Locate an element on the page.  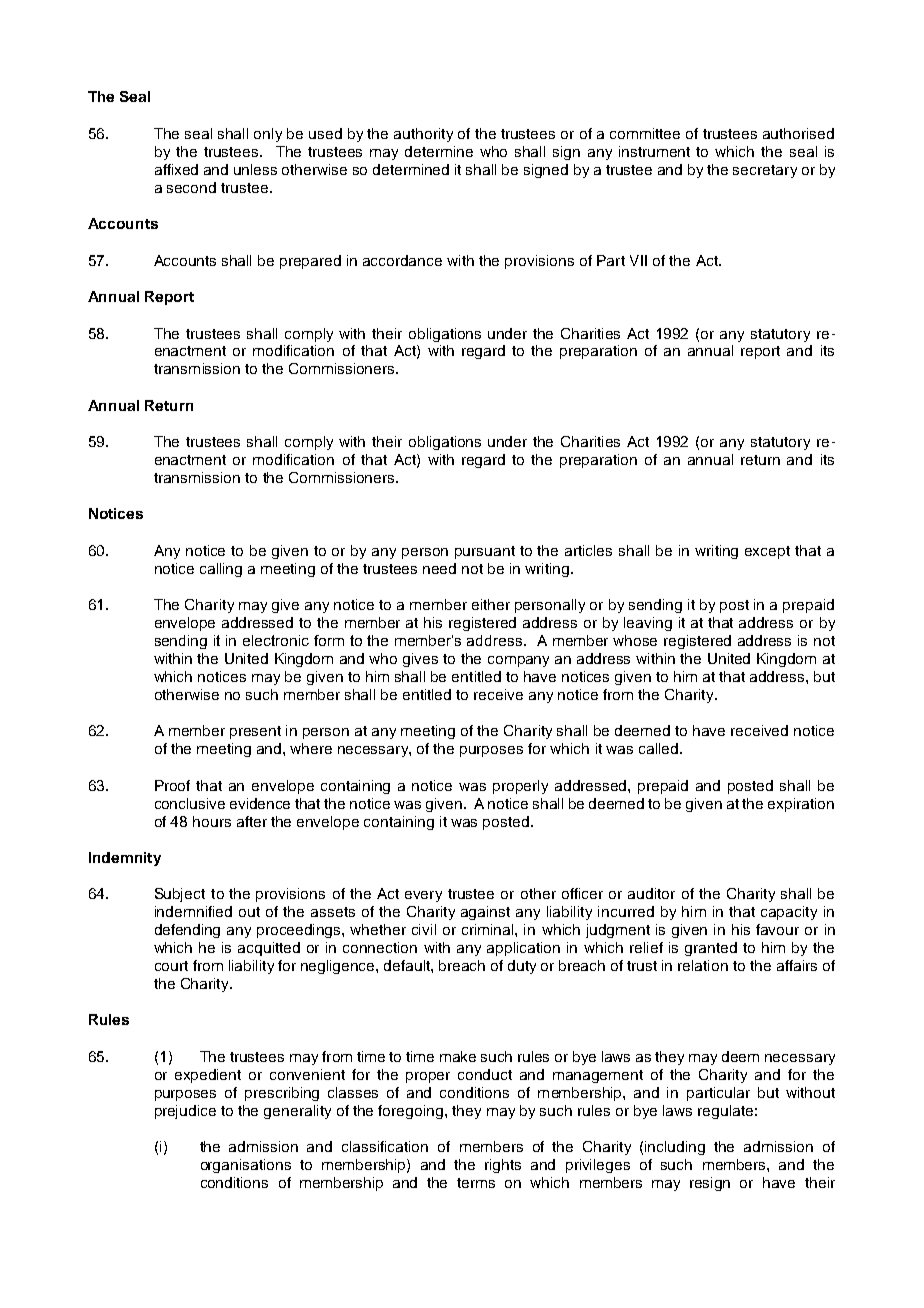
calling is located at coordinates (221, 570).
